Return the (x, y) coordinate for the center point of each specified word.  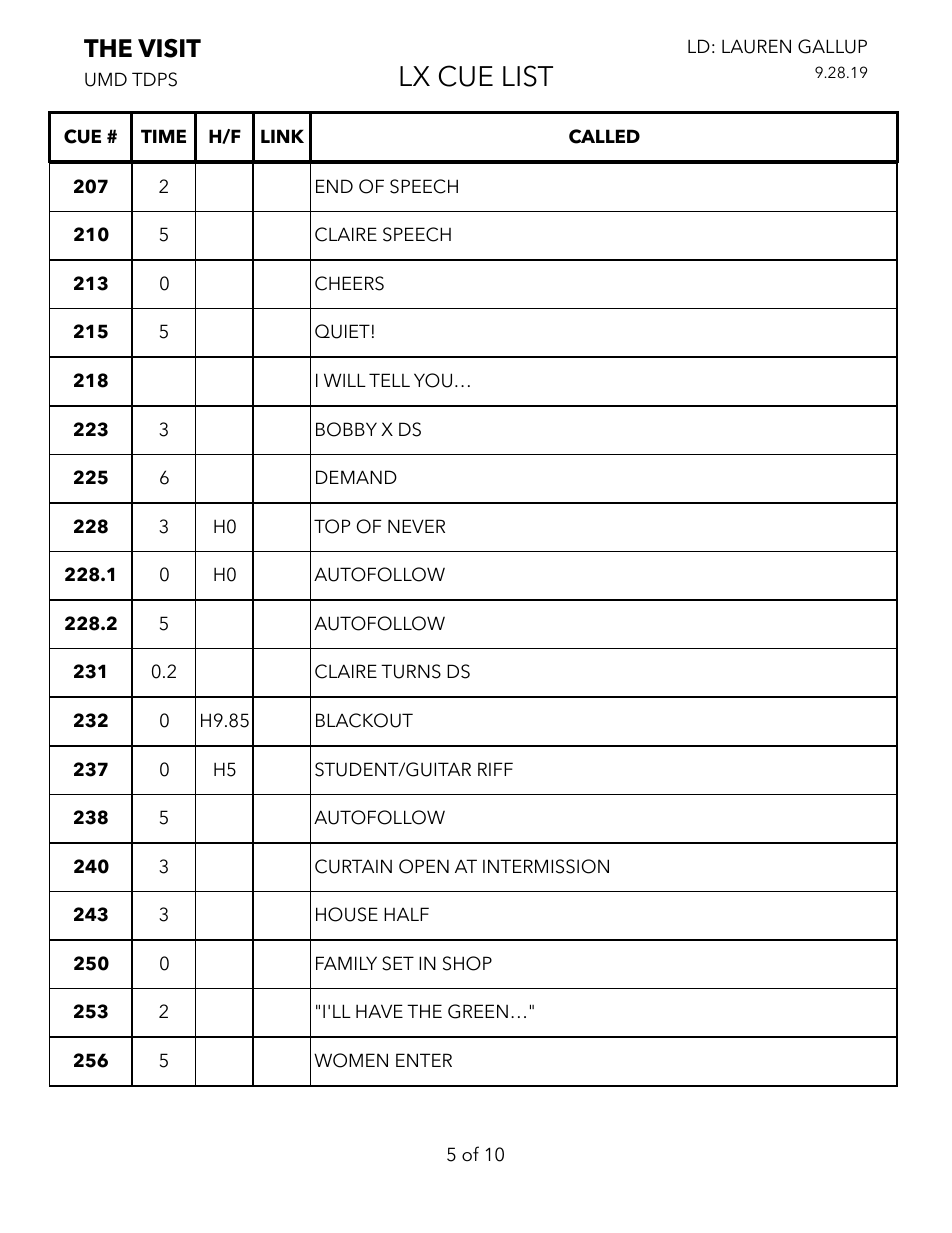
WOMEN (351, 1060)
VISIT (169, 48)
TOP (332, 526)
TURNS (411, 671)
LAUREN (756, 46)
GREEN (478, 1011)
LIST (528, 76)
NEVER (416, 526)
